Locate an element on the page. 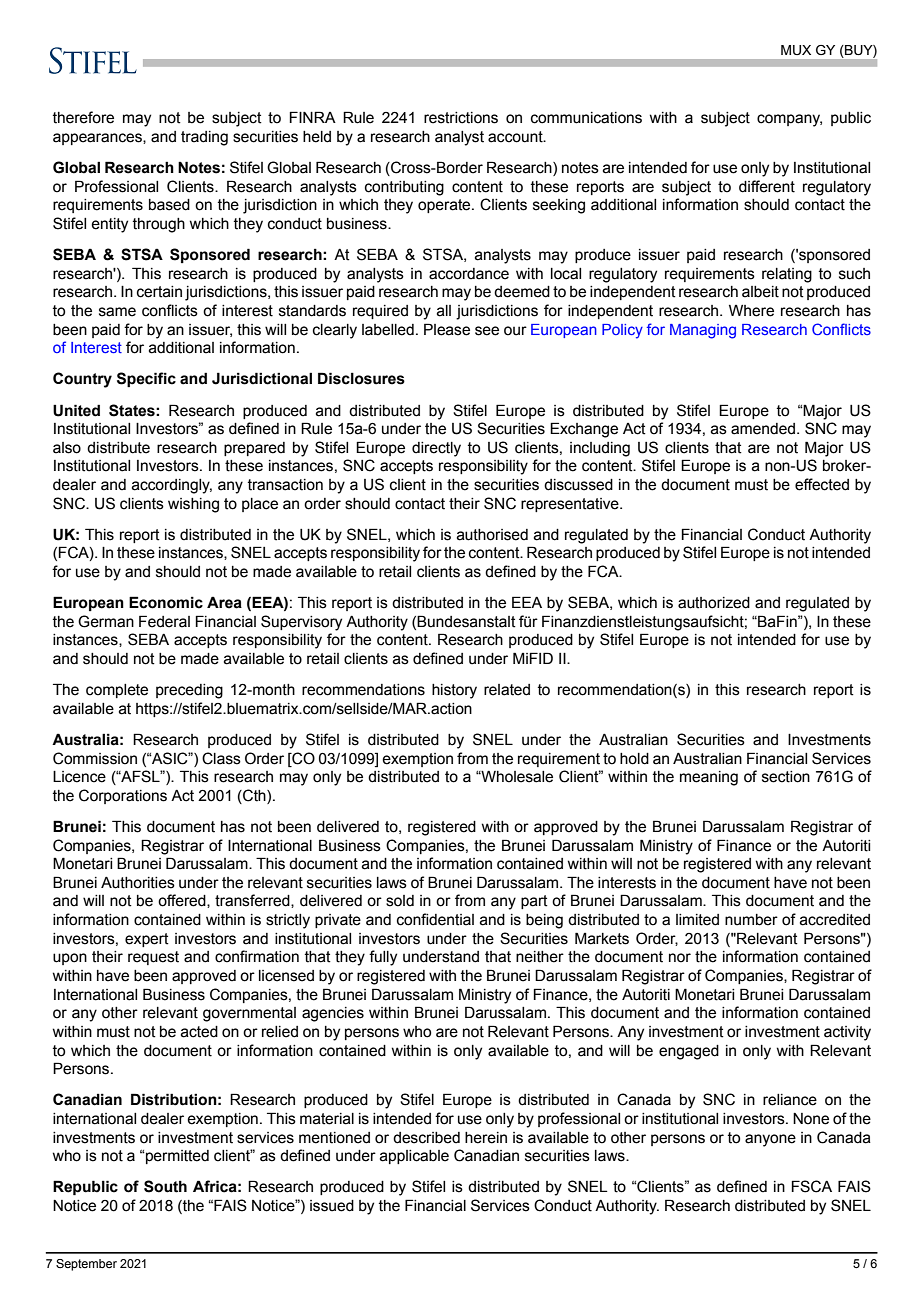  confidential is located at coordinates (435, 919).
